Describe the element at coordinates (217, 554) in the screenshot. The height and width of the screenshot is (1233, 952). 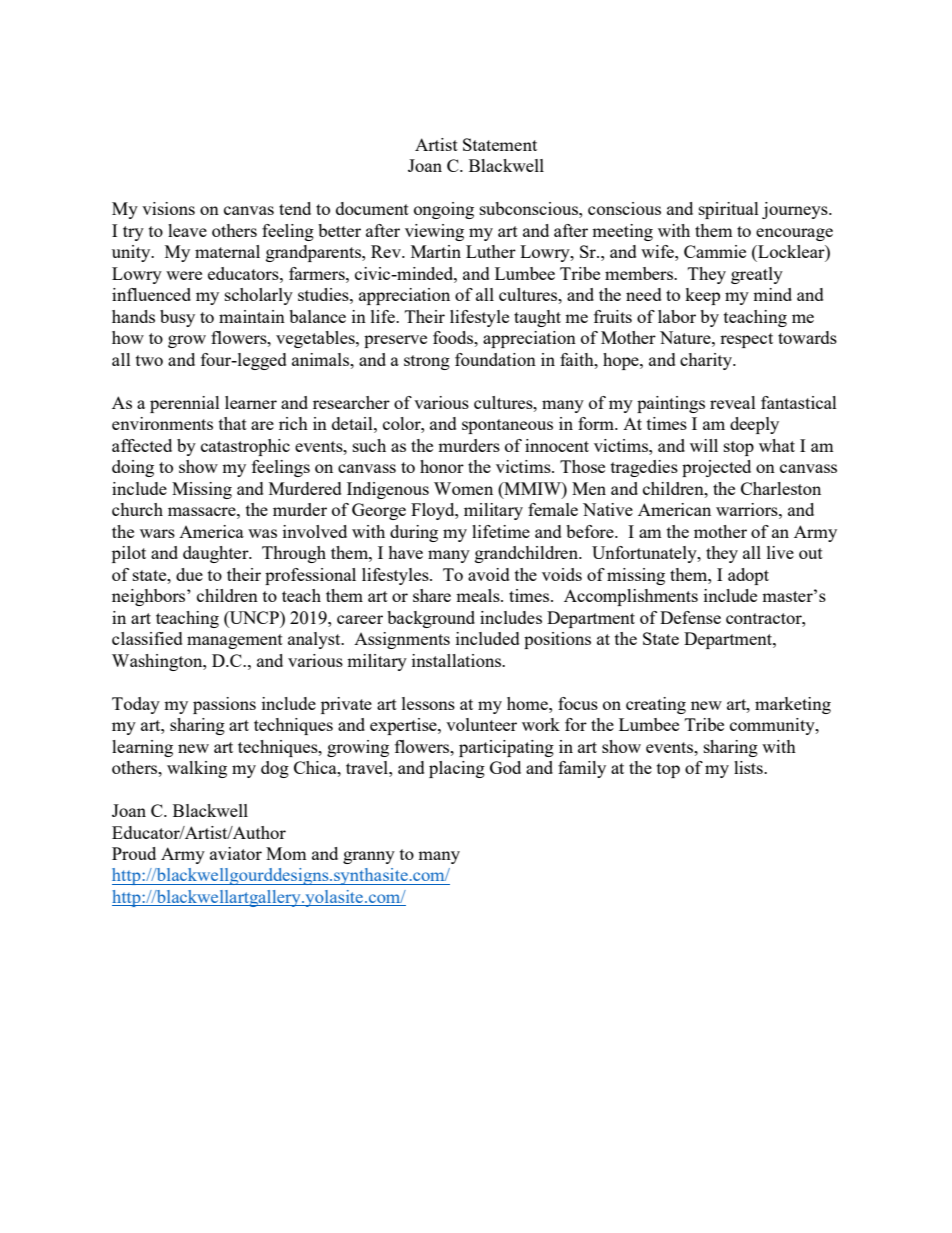
I see `daughter` at that location.
